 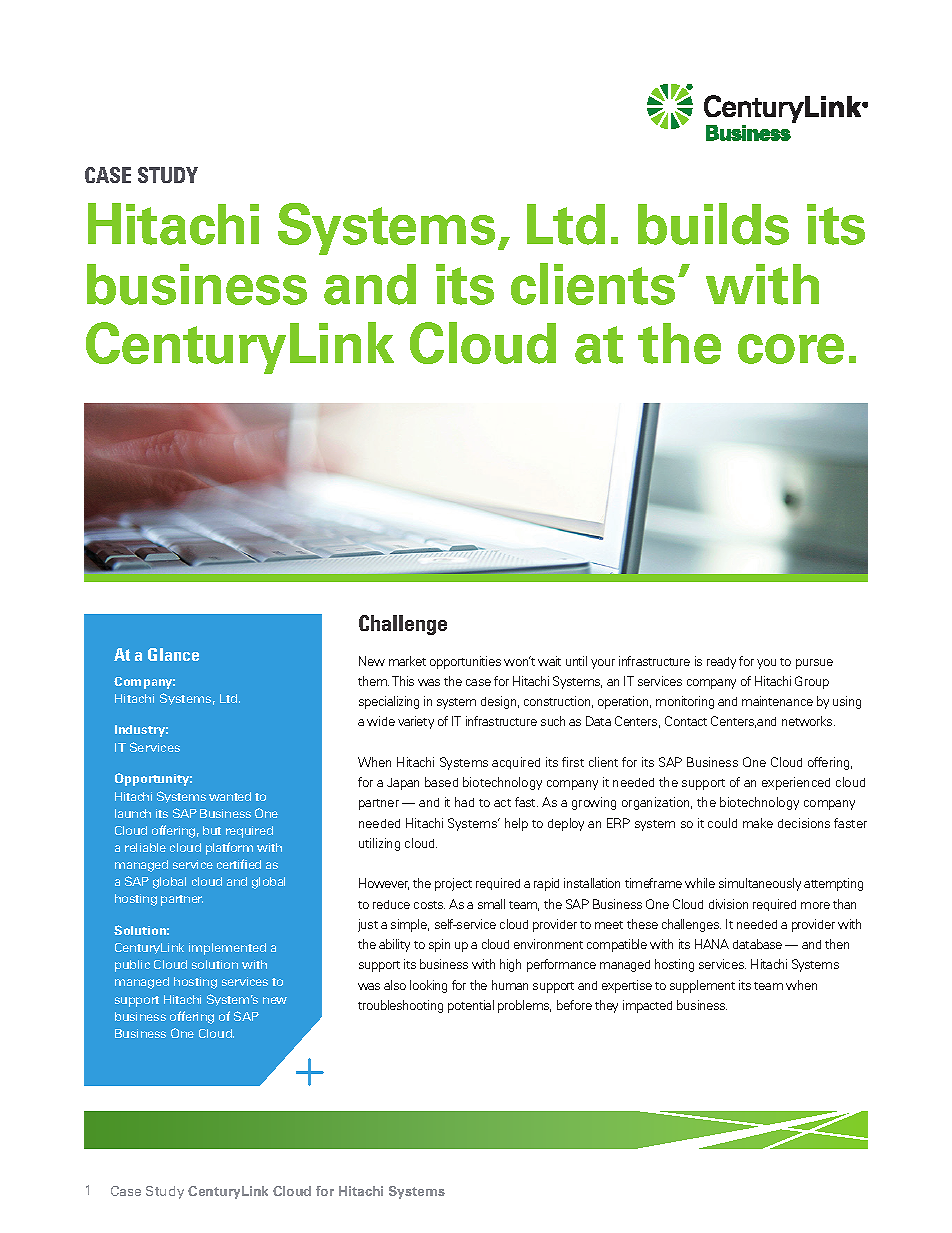 What do you see at coordinates (814, 664) in the screenshot?
I see `pursue` at bounding box center [814, 664].
